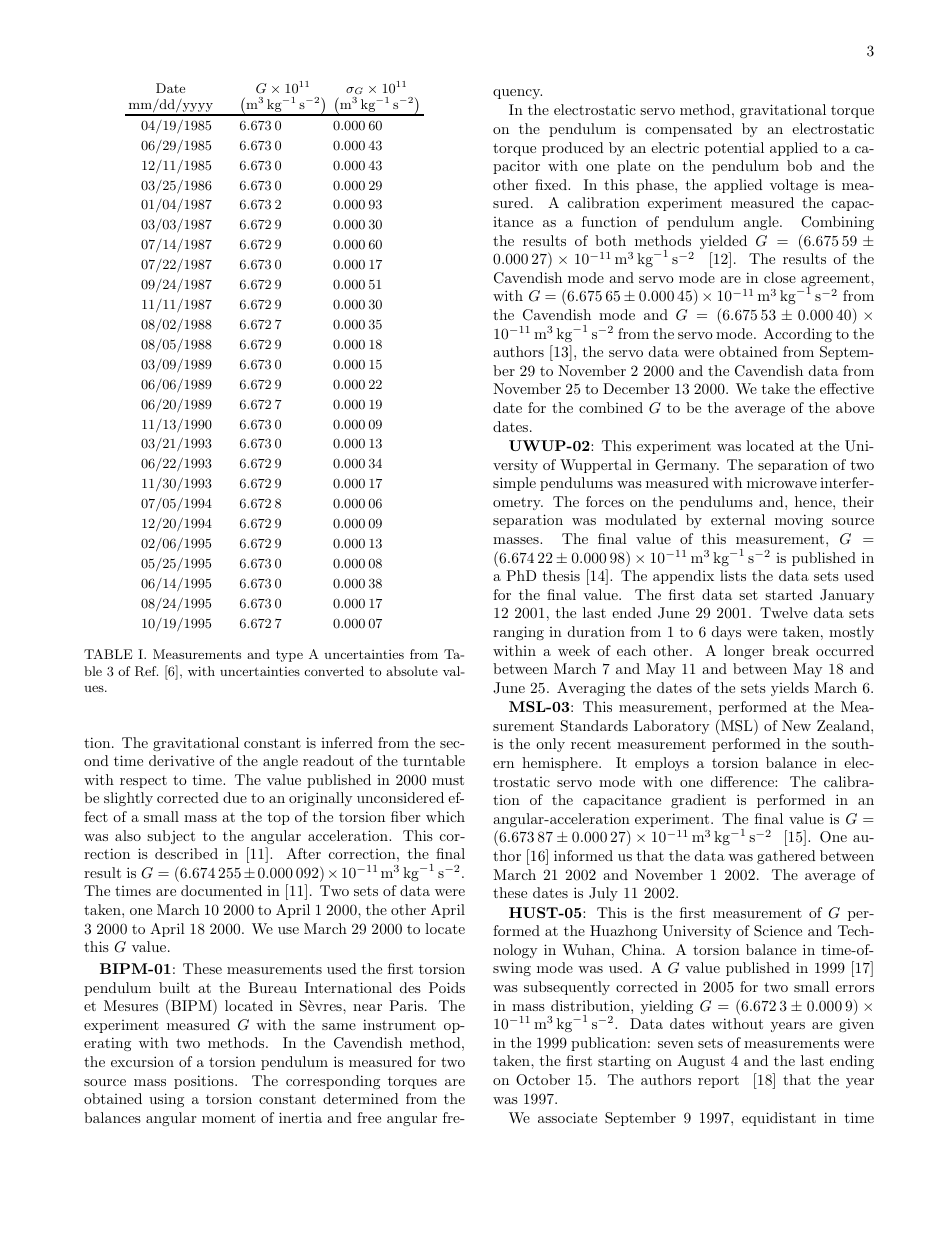  Describe the element at coordinates (514, 484) in the image. I see `simple` at that location.
